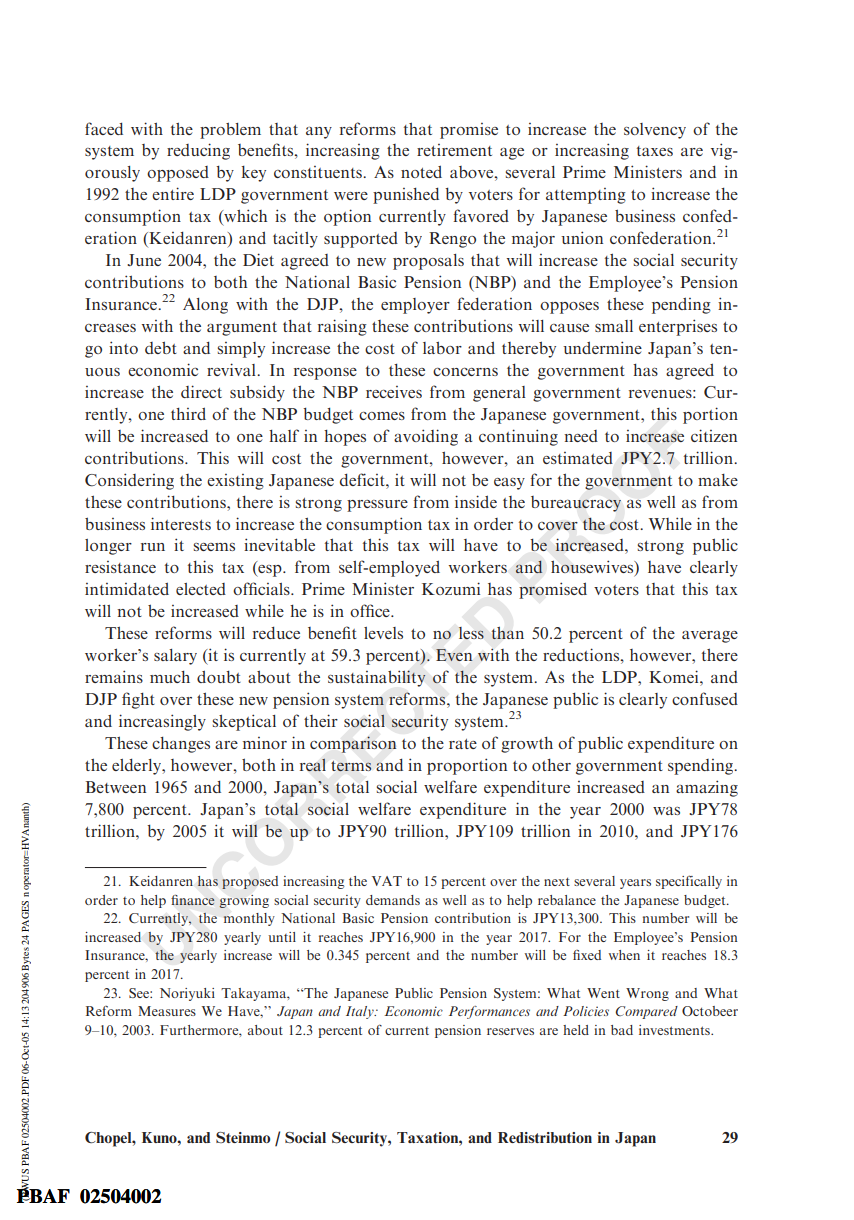  What do you see at coordinates (655, 151) in the screenshot?
I see `taxes` at bounding box center [655, 151].
